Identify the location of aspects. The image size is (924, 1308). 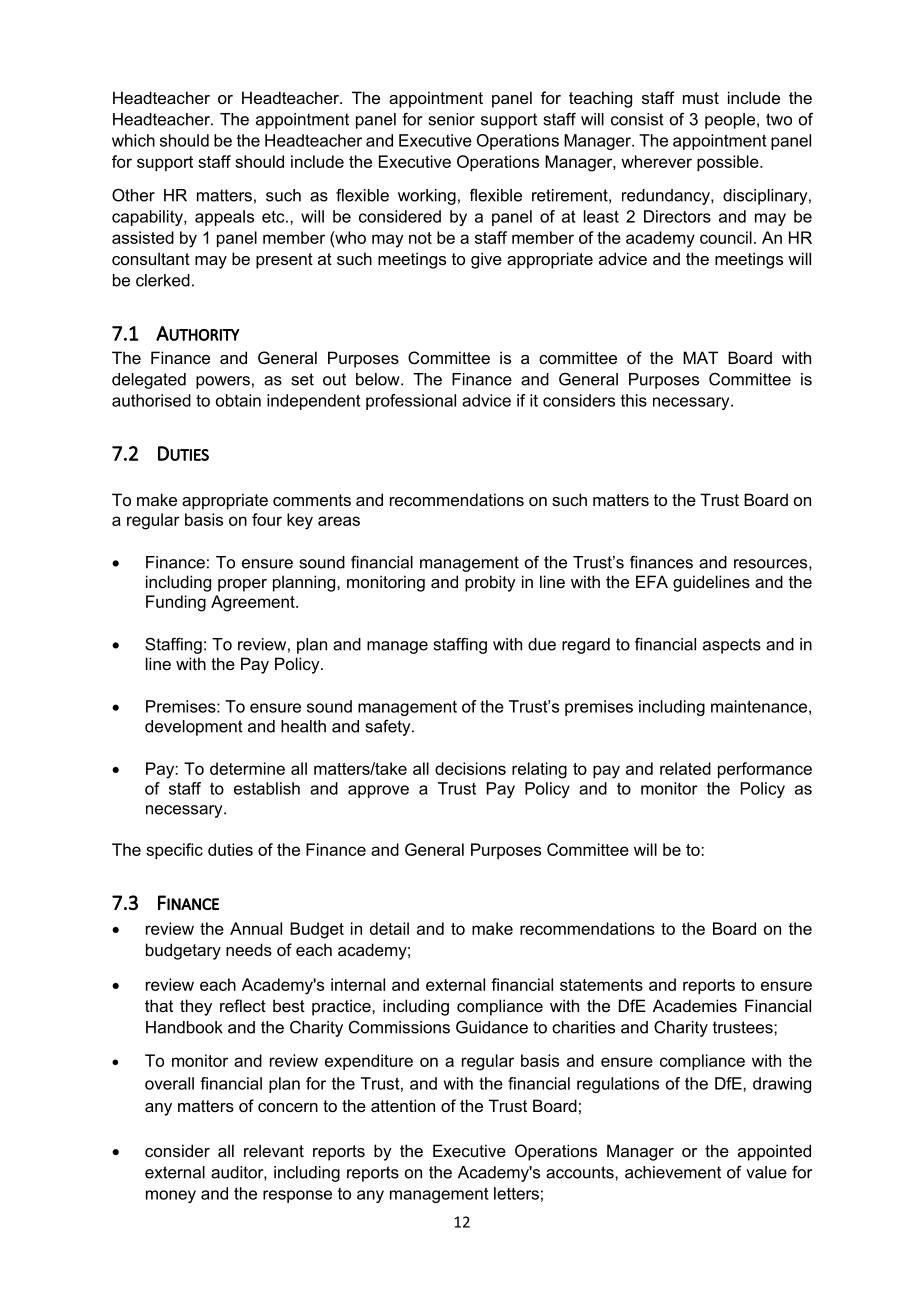
(732, 646).
